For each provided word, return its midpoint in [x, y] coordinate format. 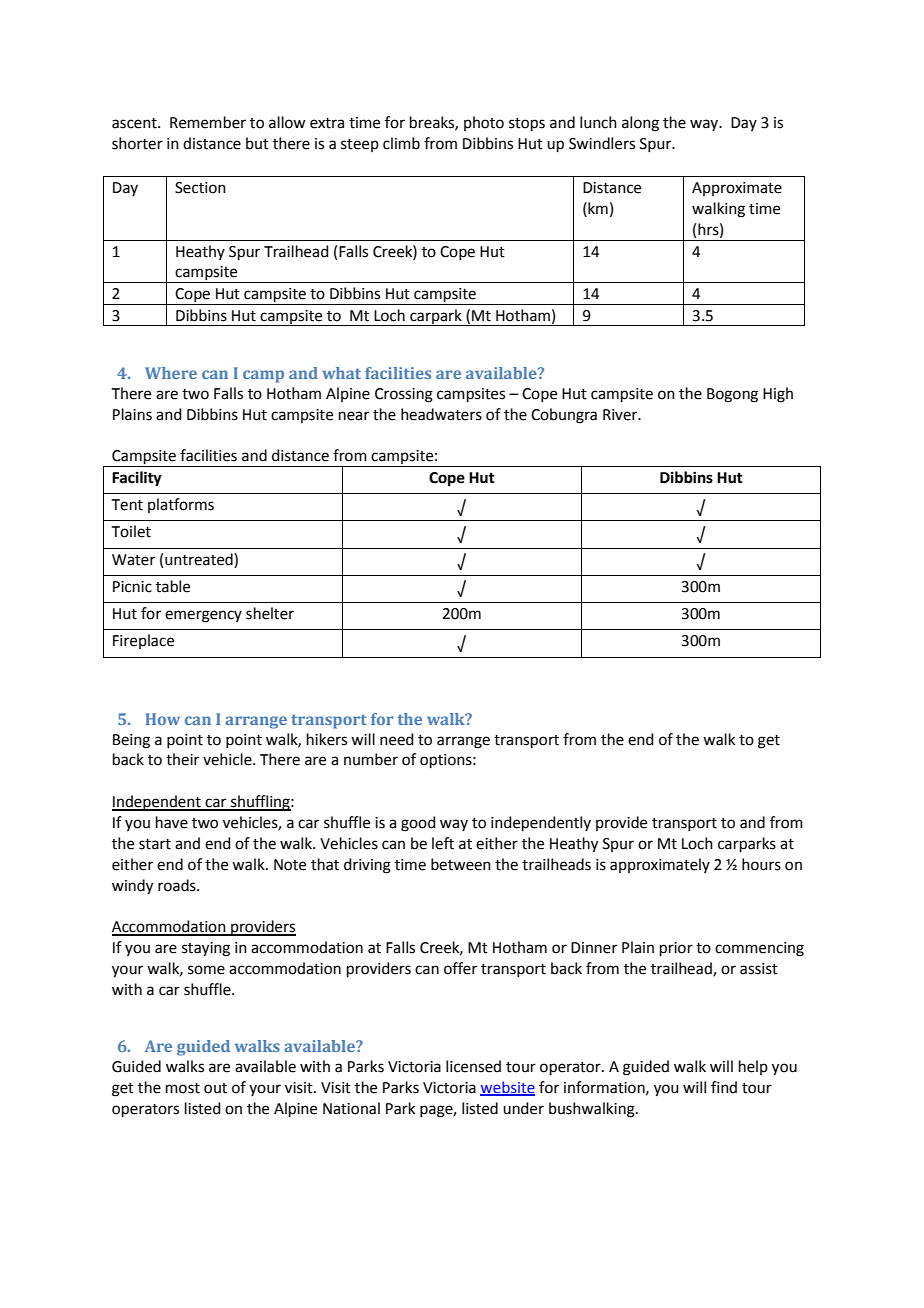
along [640, 124]
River [621, 415]
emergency [203, 616]
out [215, 1088]
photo [484, 123]
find [724, 1087]
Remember [208, 122]
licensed [473, 1066]
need [397, 739]
